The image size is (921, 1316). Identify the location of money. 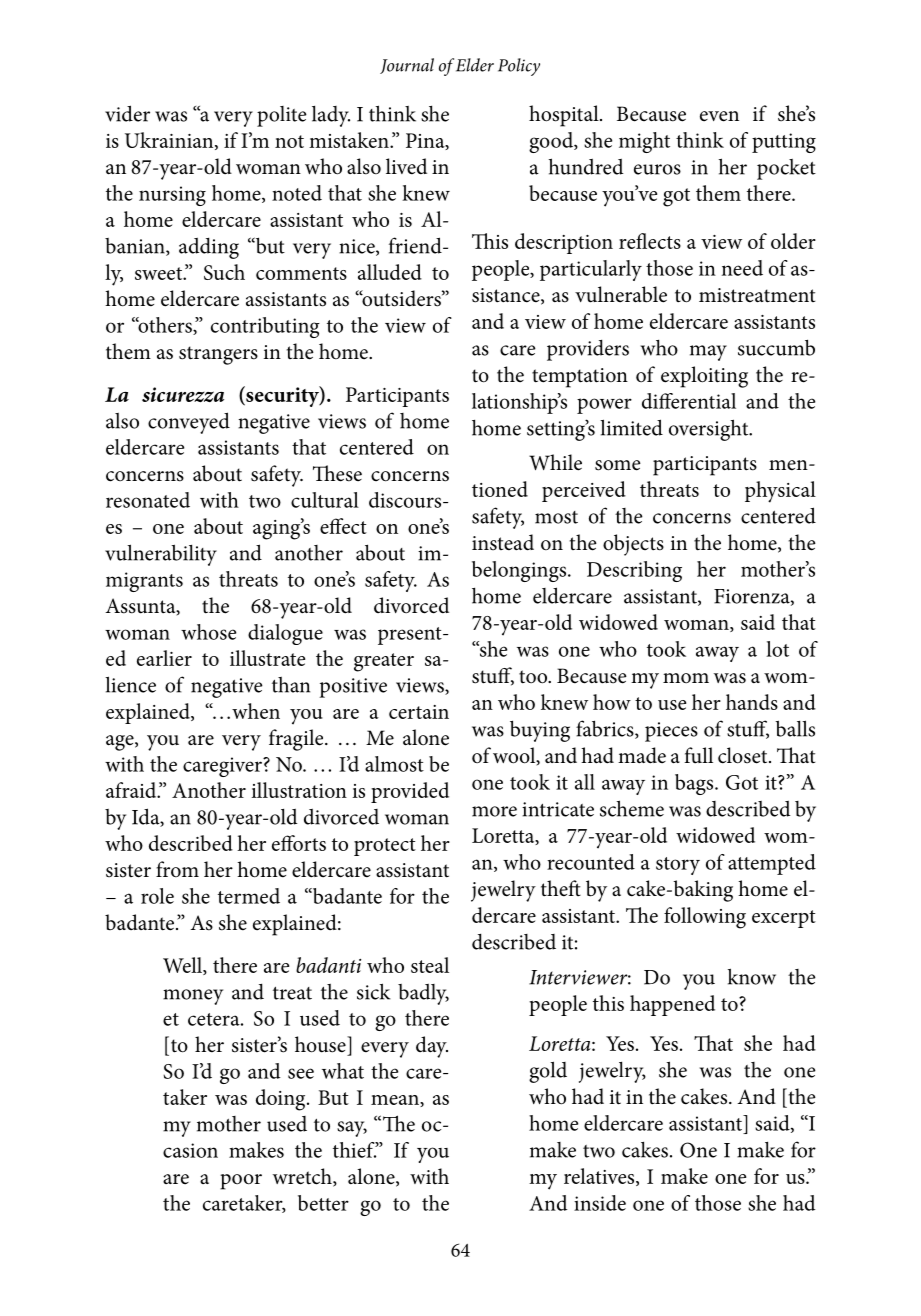
(193, 997).
